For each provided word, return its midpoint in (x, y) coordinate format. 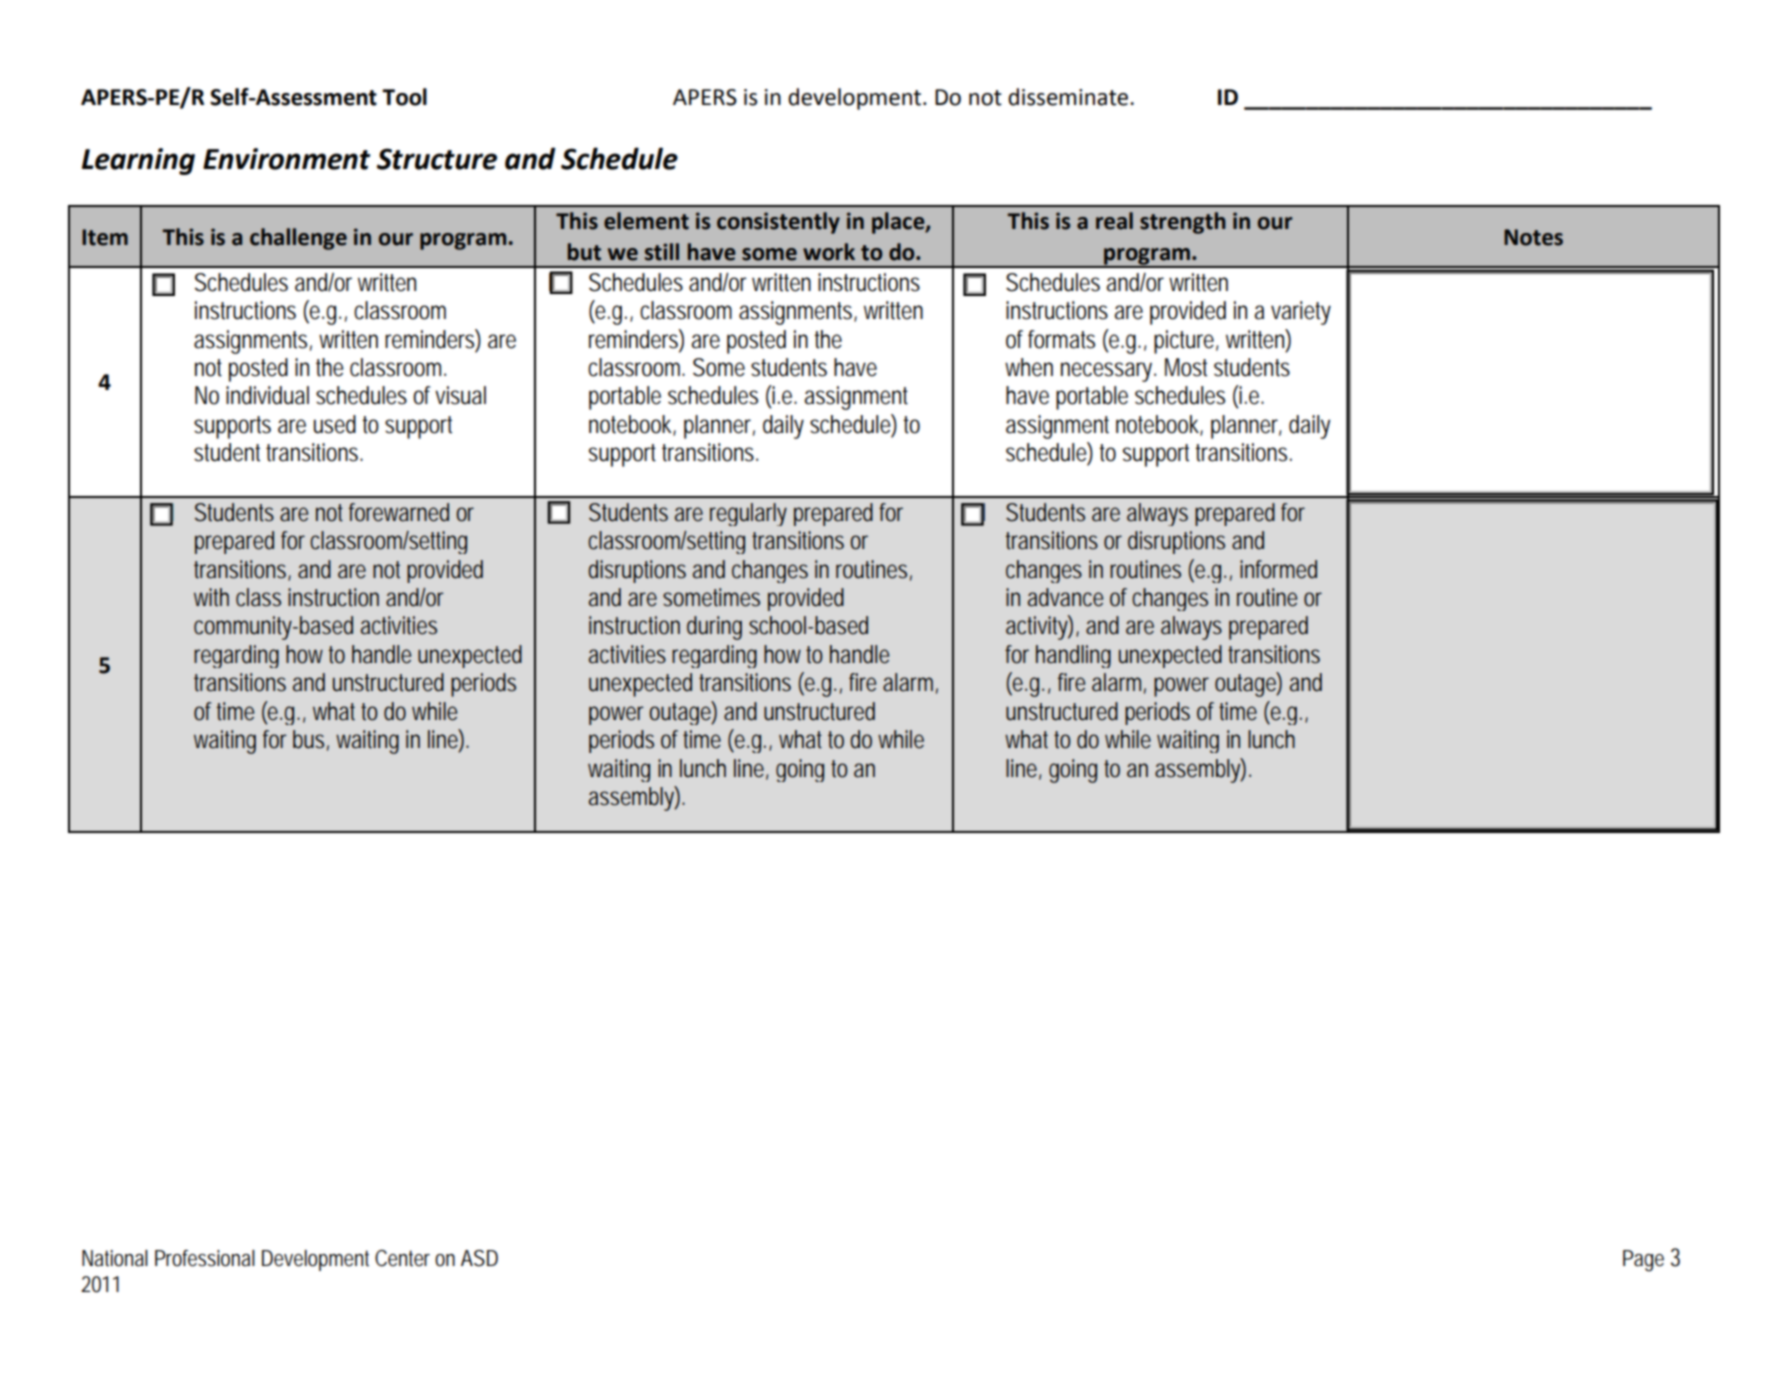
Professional (205, 1258)
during (714, 628)
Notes (1533, 237)
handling (1073, 656)
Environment (286, 159)
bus (308, 739)
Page (1643, 1261)
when (1029, 367)
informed (1278, 569)
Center (402, 1258)
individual (267, 395)
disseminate (1068, 97)
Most (1186, 367)
